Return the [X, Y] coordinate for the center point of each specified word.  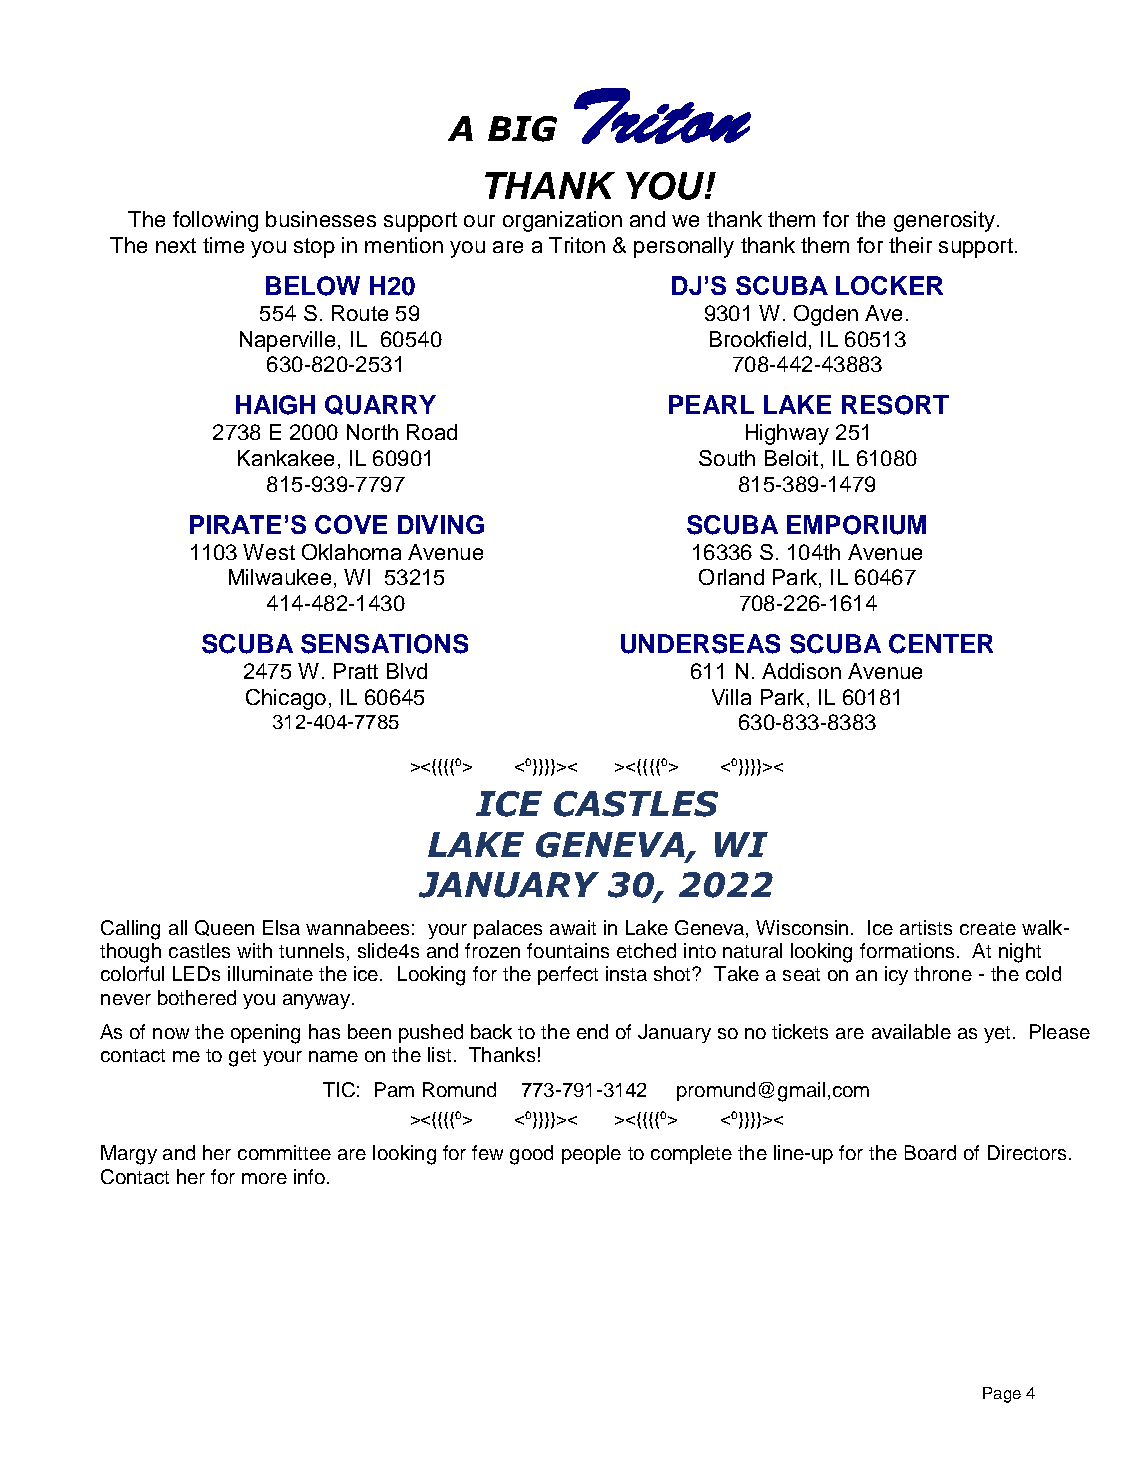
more [264, 1178]
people [591, 1154]
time [223, 245]
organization [562, 221]
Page [1002, 1395]
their [910, 245]
